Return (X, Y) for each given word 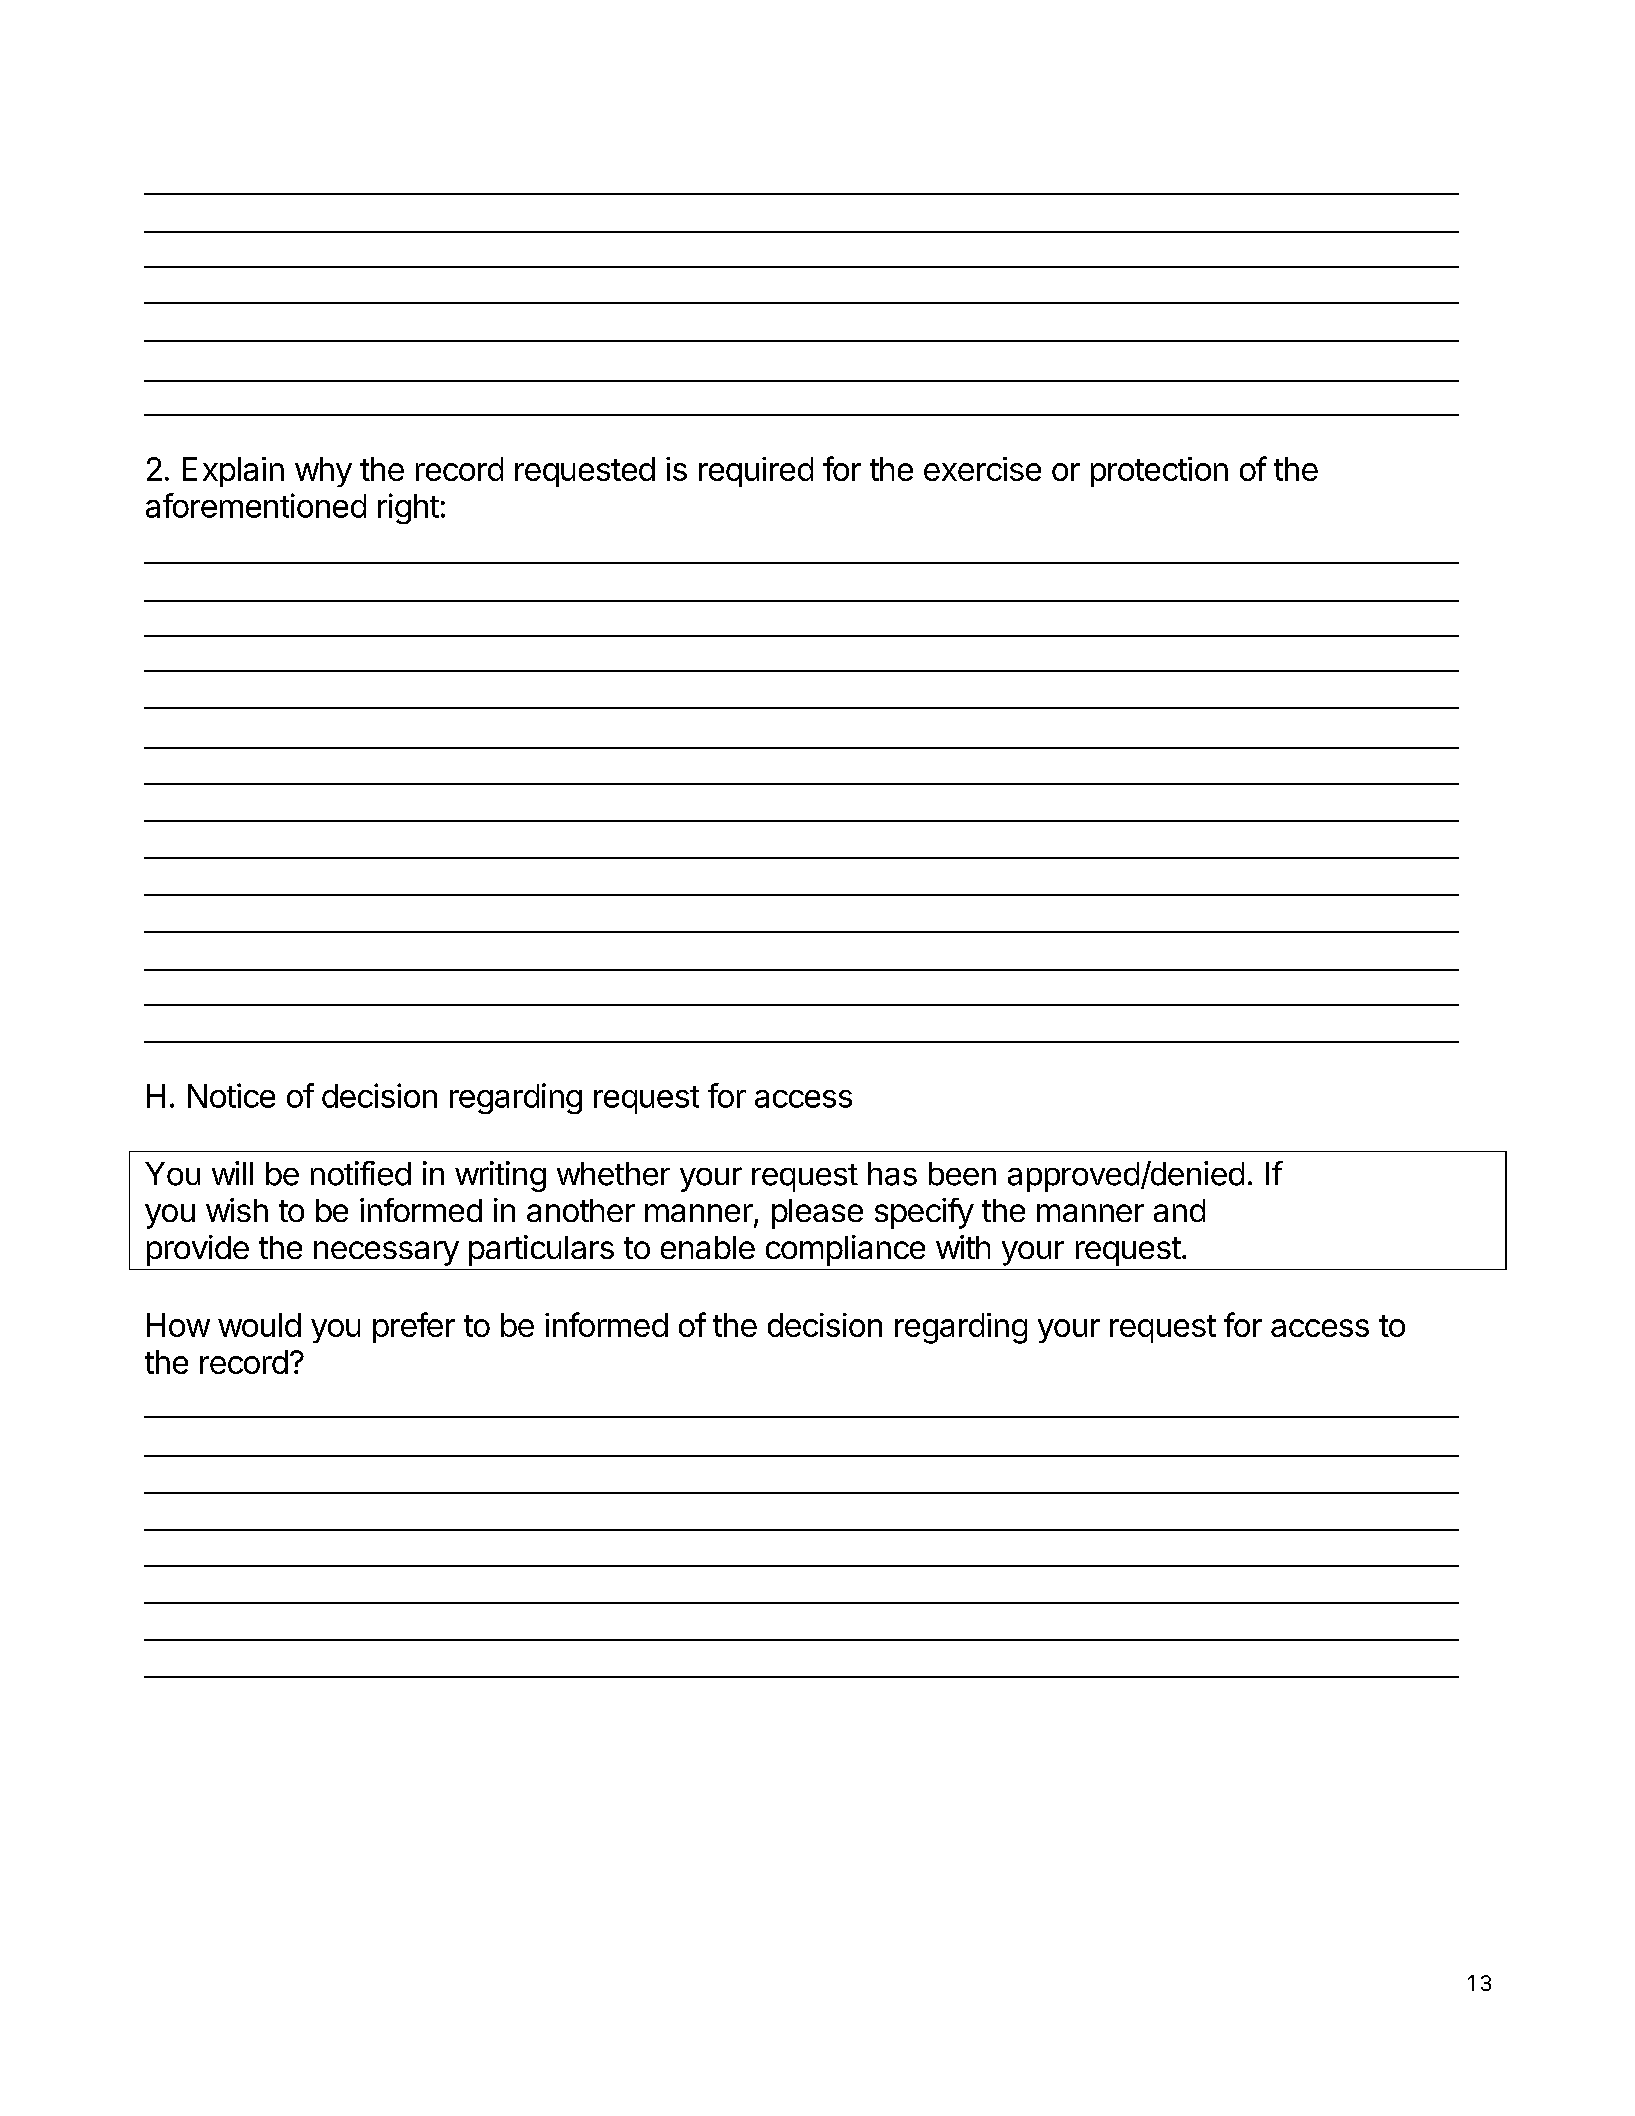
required (756, 472)
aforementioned (256, 505)
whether (613, 1174)
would (259, 1325)
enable (708, 1247)
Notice (231, 1095)
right (408, 508)
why (323, 472)
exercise (982, 469)
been (962, 1174)
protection (1159, 472)
